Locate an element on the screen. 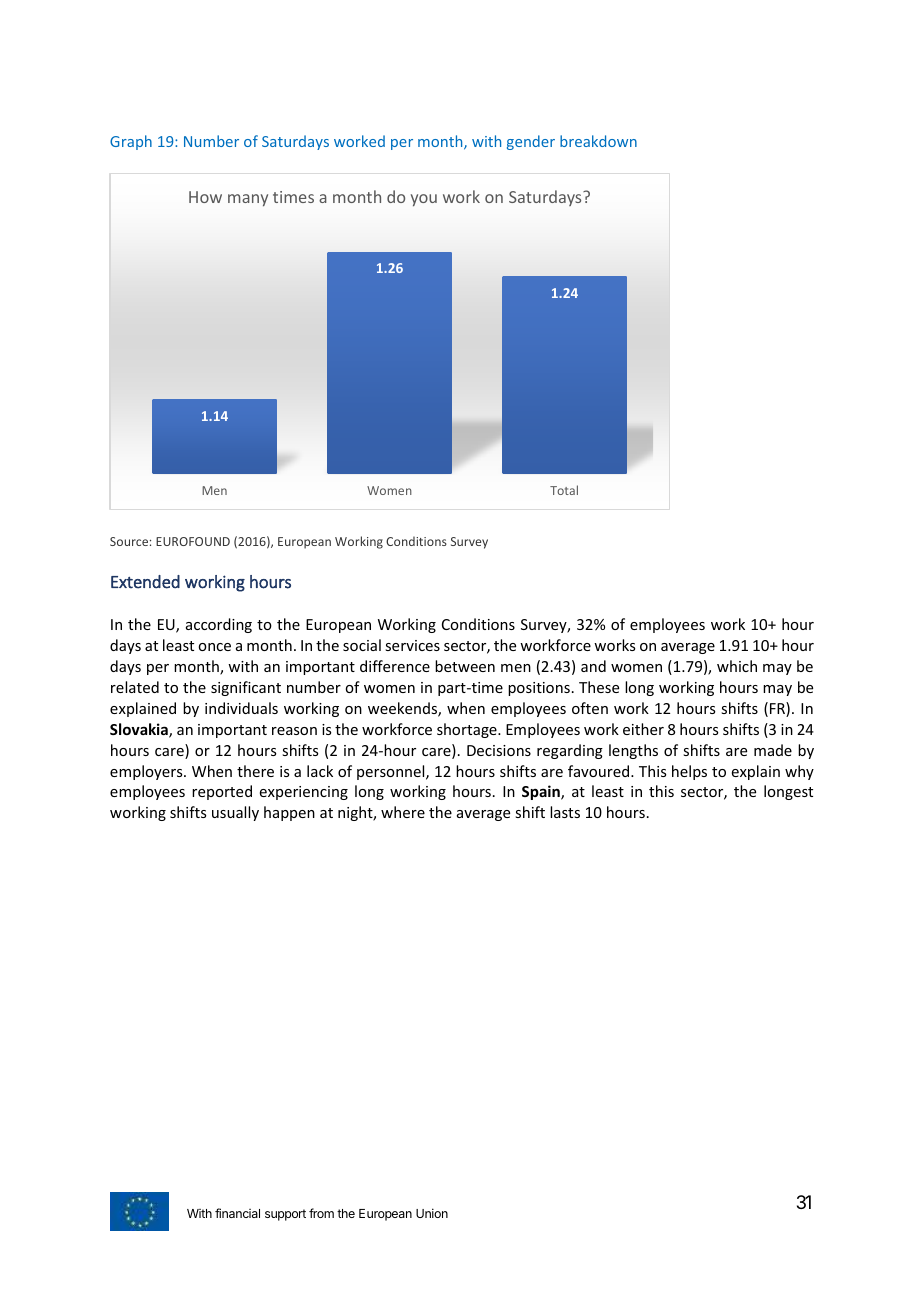 The width and height of the screenshot is (924, 1309). from is located at coordinates (321, 1213).
